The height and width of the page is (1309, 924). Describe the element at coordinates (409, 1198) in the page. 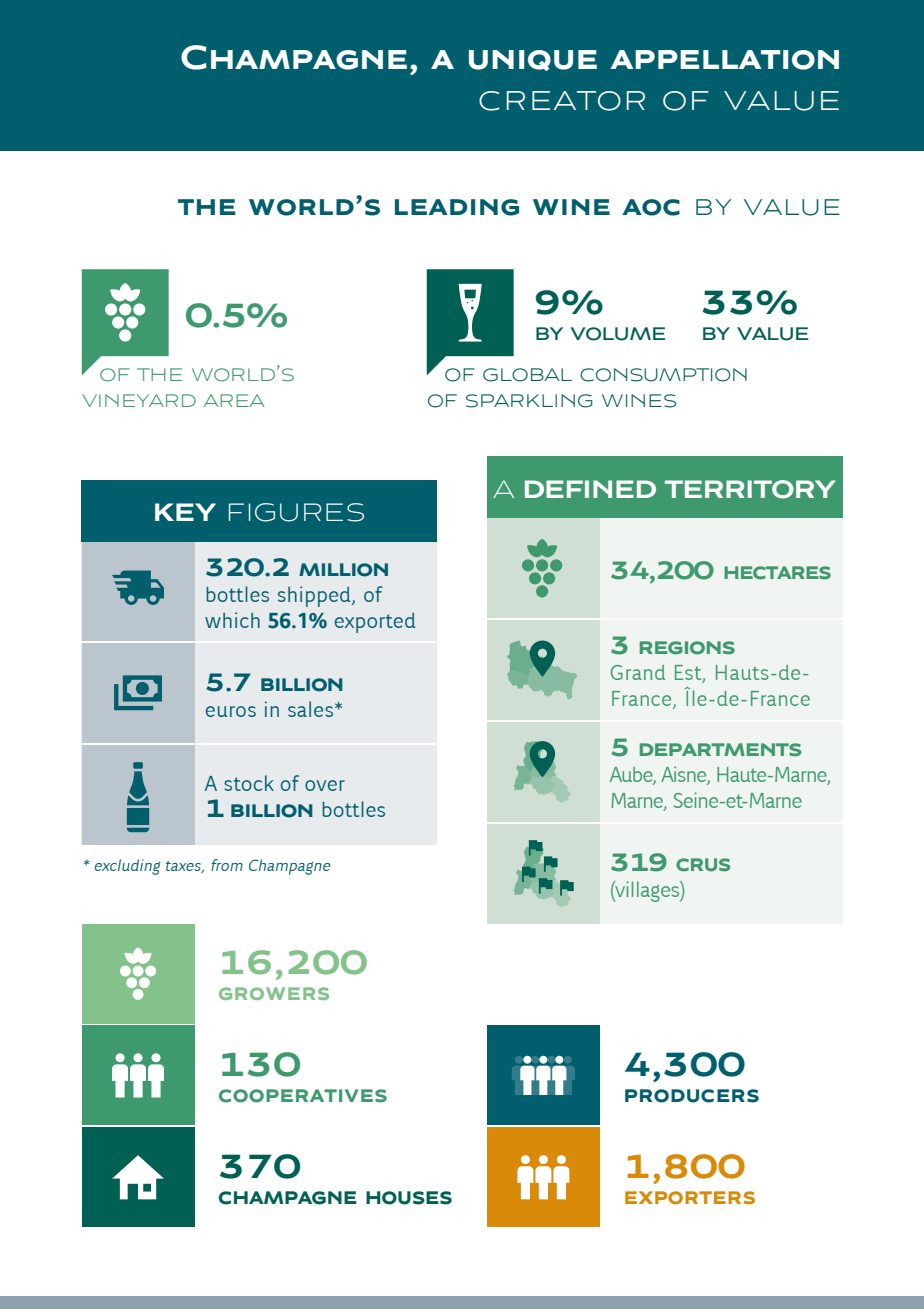

I see `houses` at that location.
